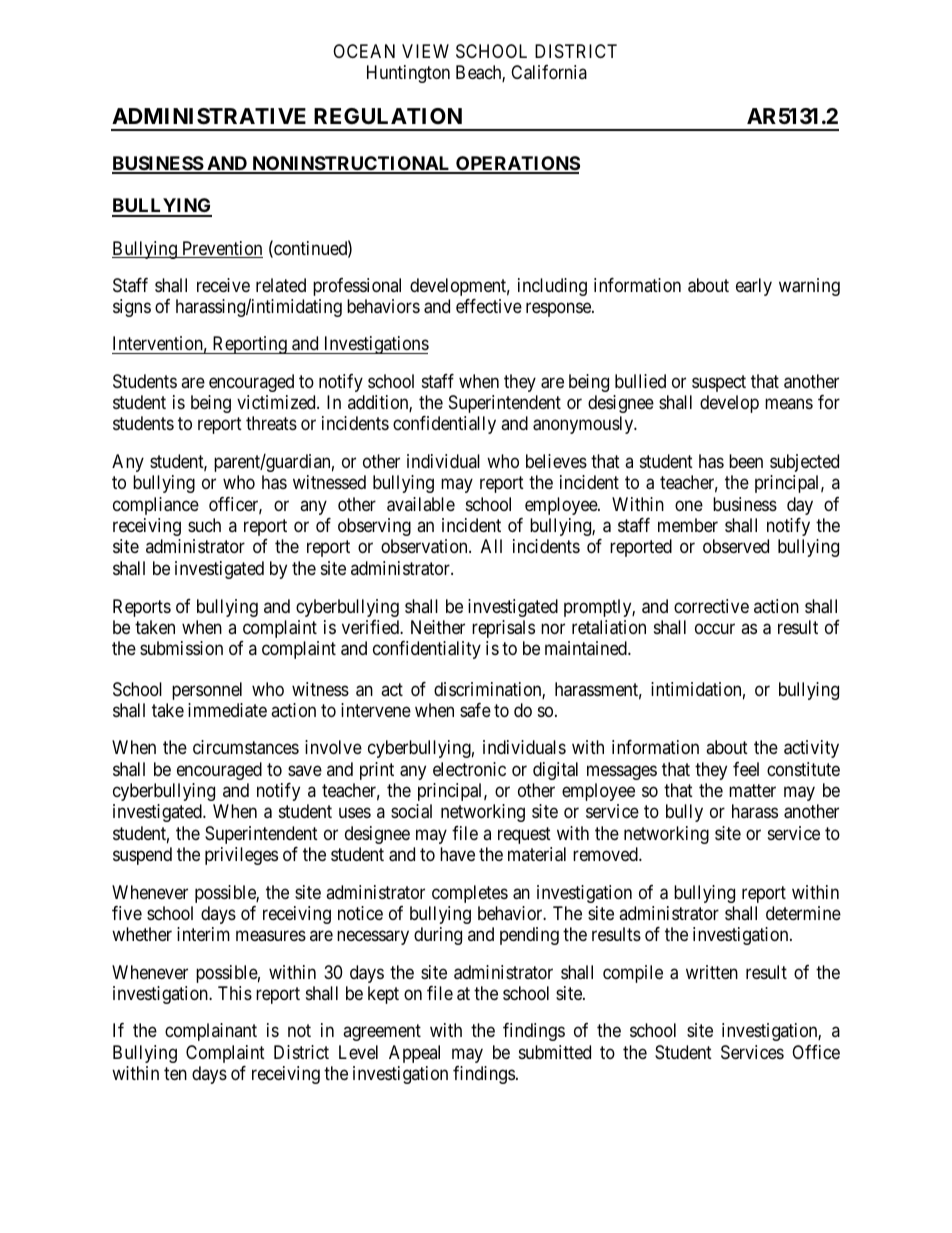 The image size is (952, 1233). Describe the element at coordinates (549, 72) in the screenshot. I see `California` at that location.
